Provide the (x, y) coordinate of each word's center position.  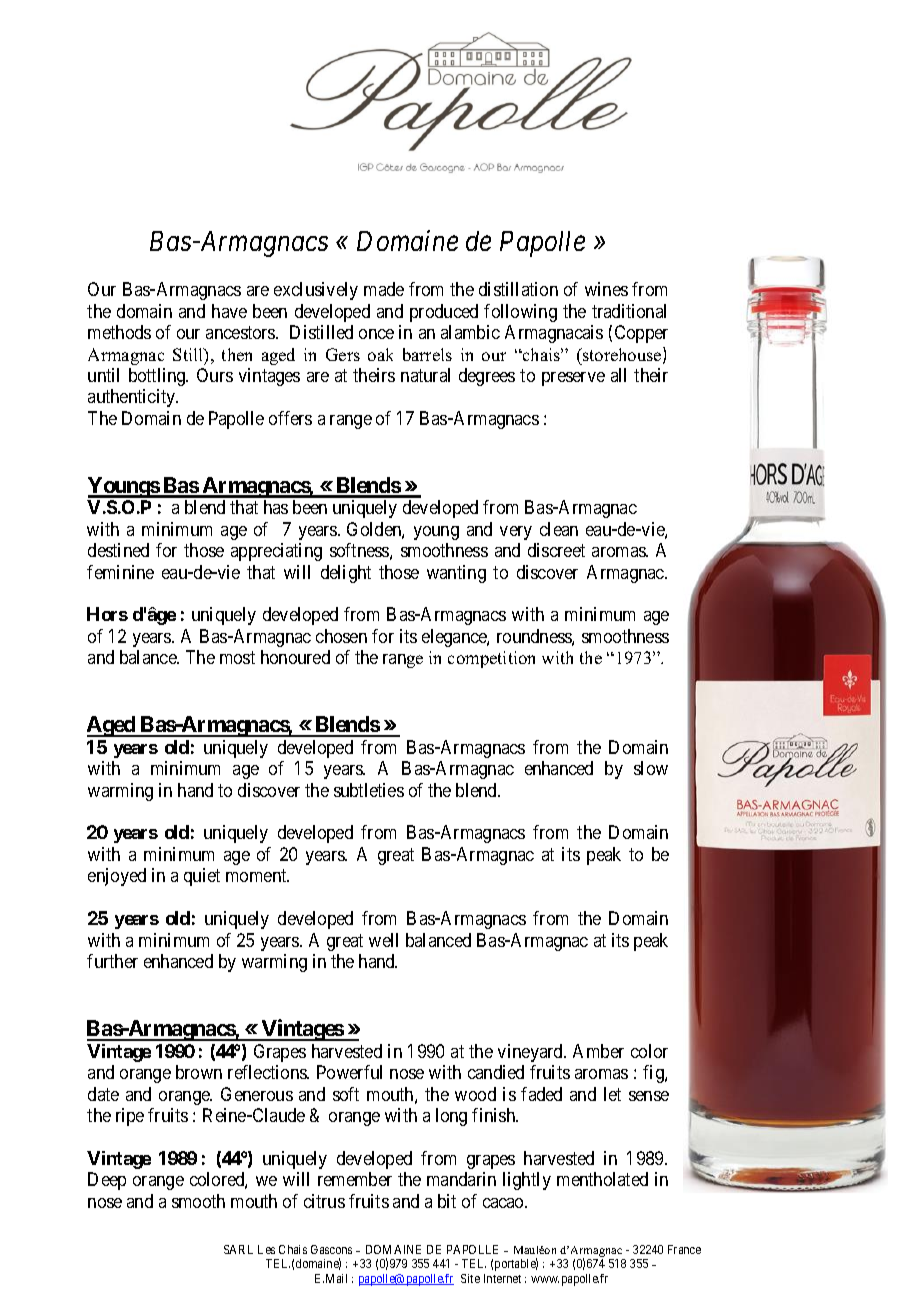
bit (447, 1201)
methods (119, 332)
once (376, 334)
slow (651, 768)
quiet (202, 877)
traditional (629, 311)
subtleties (369, 790)
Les (266, 1249)
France (684, 1249)
